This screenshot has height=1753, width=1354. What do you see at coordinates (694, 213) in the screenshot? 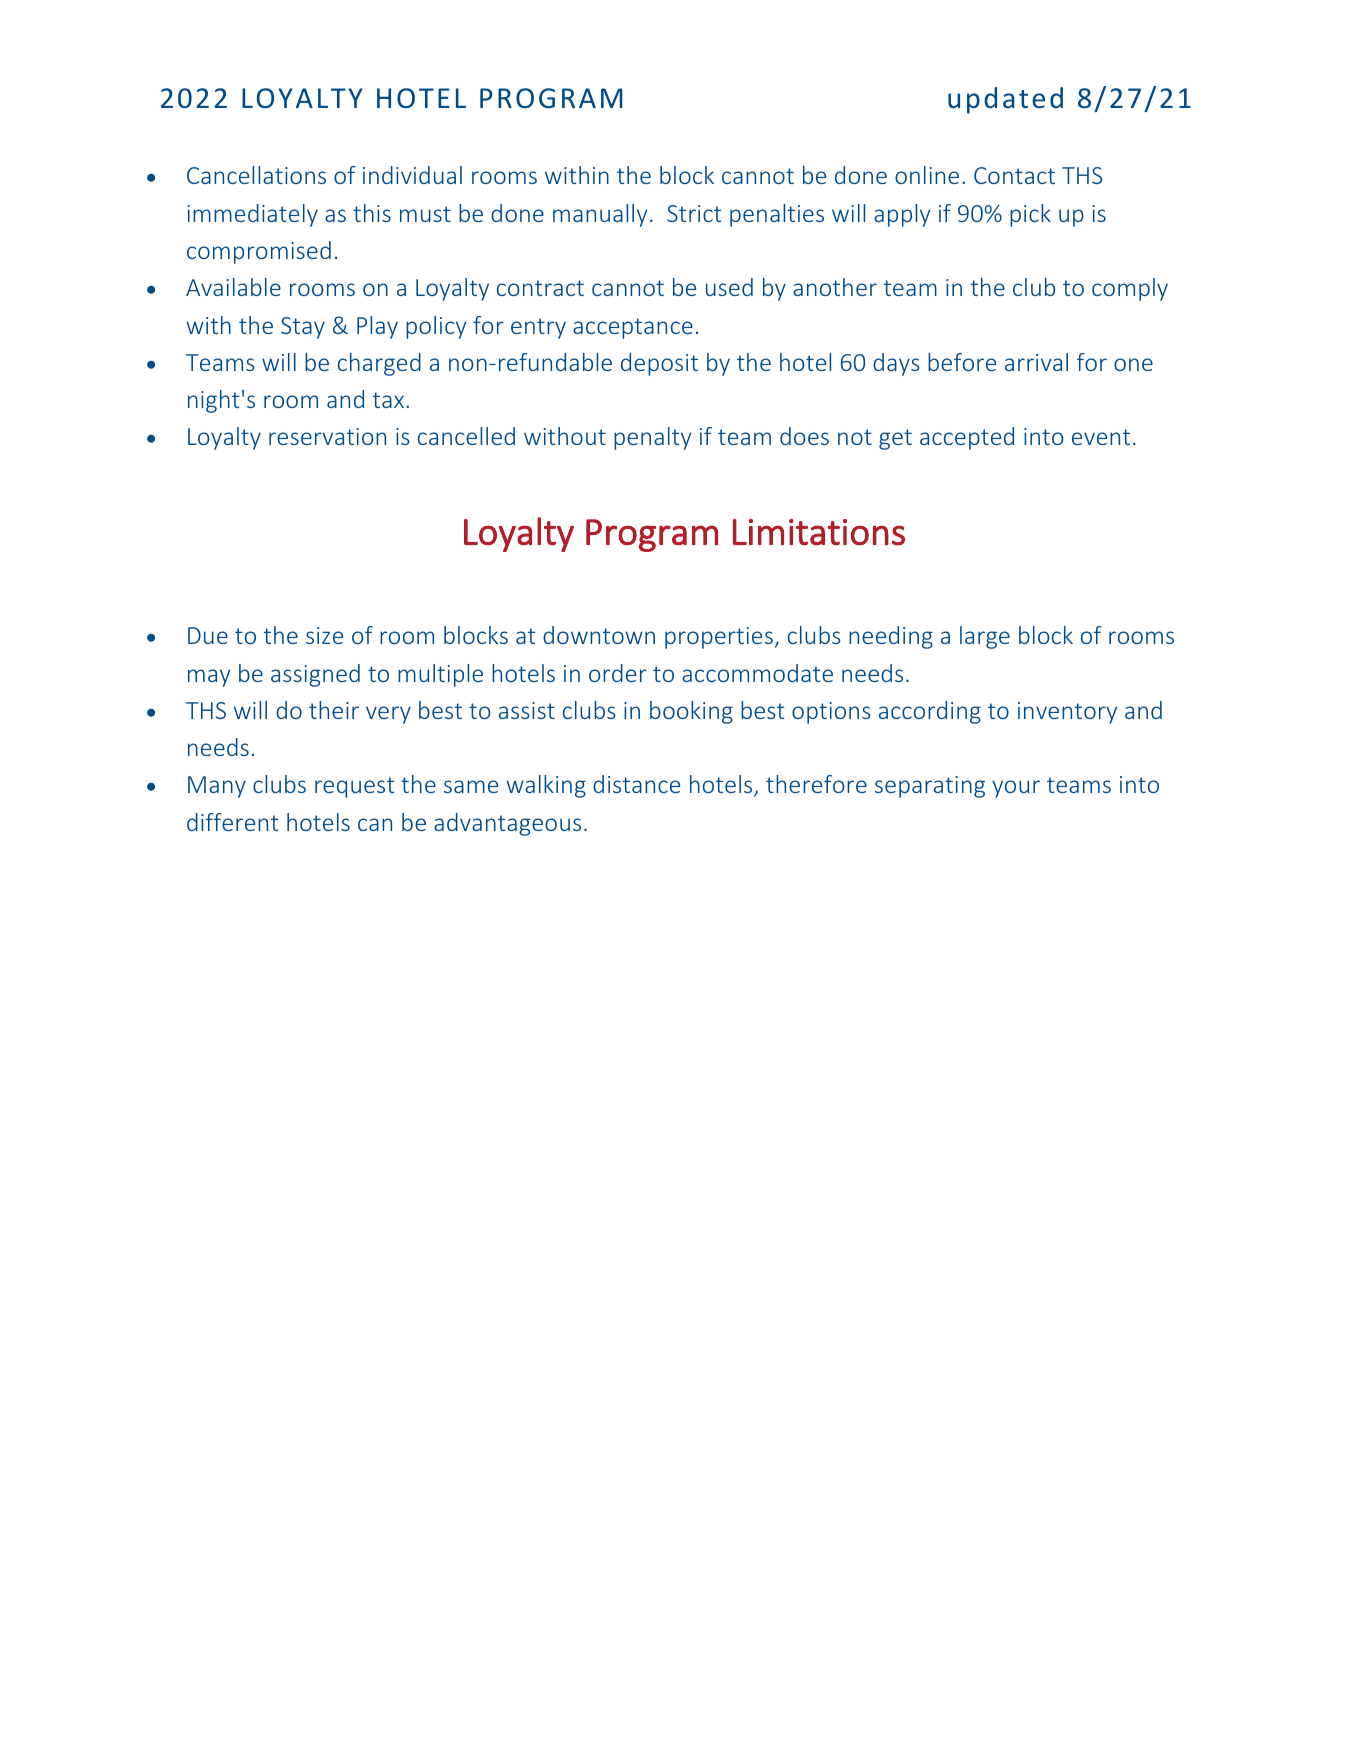
I see `Strict` at bounding box center [694, 213].
